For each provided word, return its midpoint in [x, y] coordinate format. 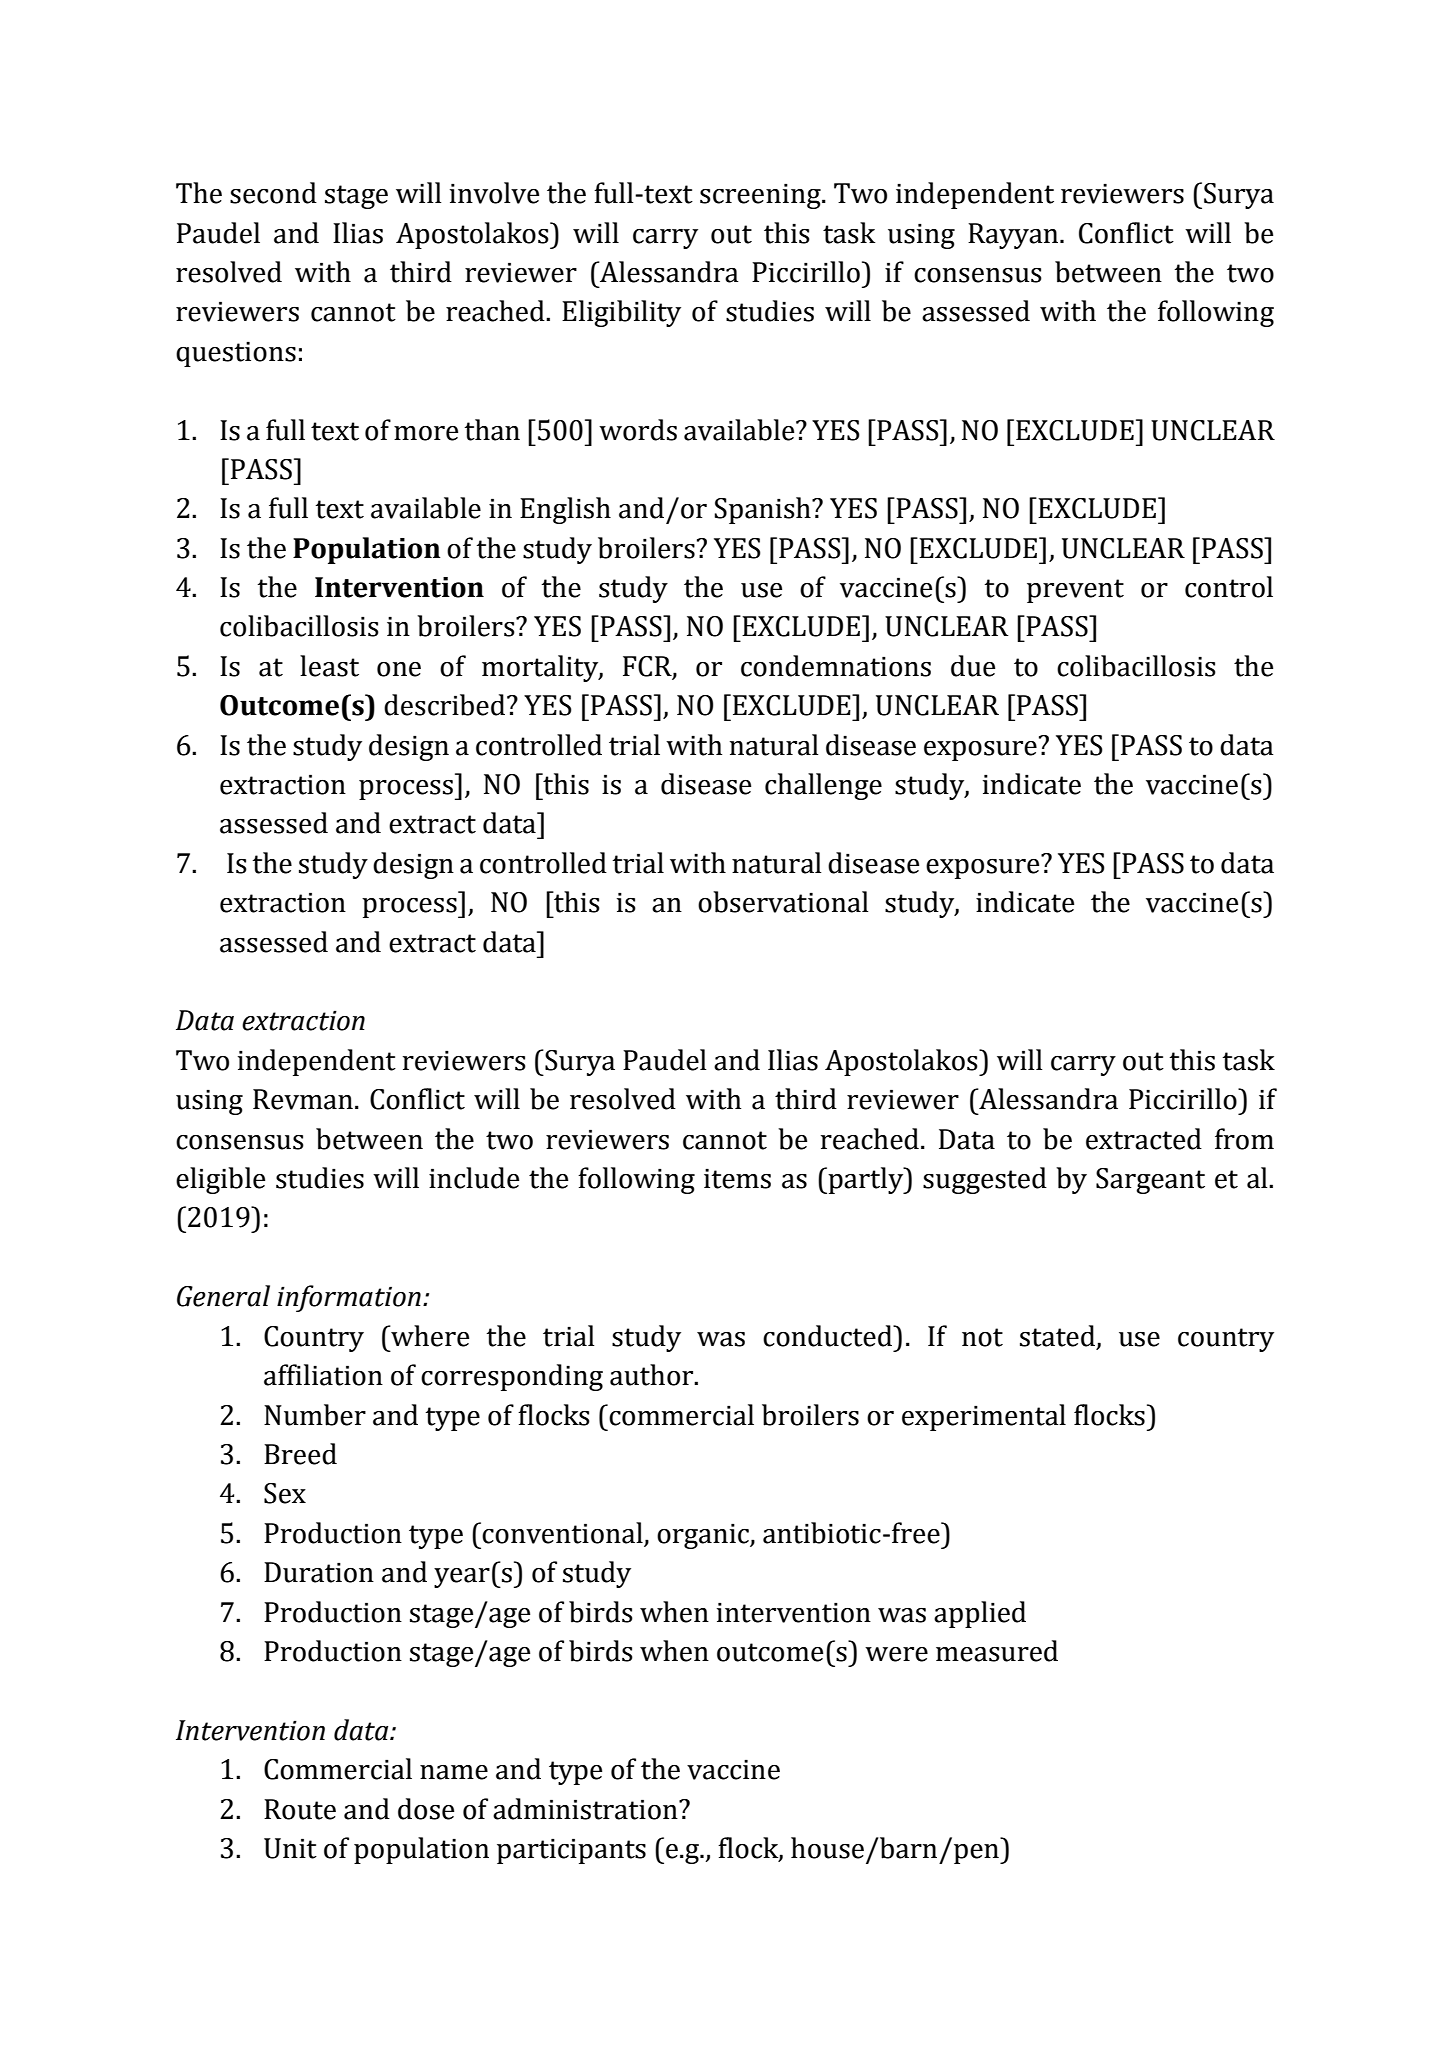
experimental [984, 1417]
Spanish [763, 510]
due [973, 666]
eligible [220, 1180]
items [737, 1178]
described [444, 705]
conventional [562, 1533]
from [1244, 1139]
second [273, 193]
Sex [285, 1493]
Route [300, 1809]
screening [761, 196]
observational [783, 902]
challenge [823, 786]
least [329, 666]
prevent [1075, 591]
